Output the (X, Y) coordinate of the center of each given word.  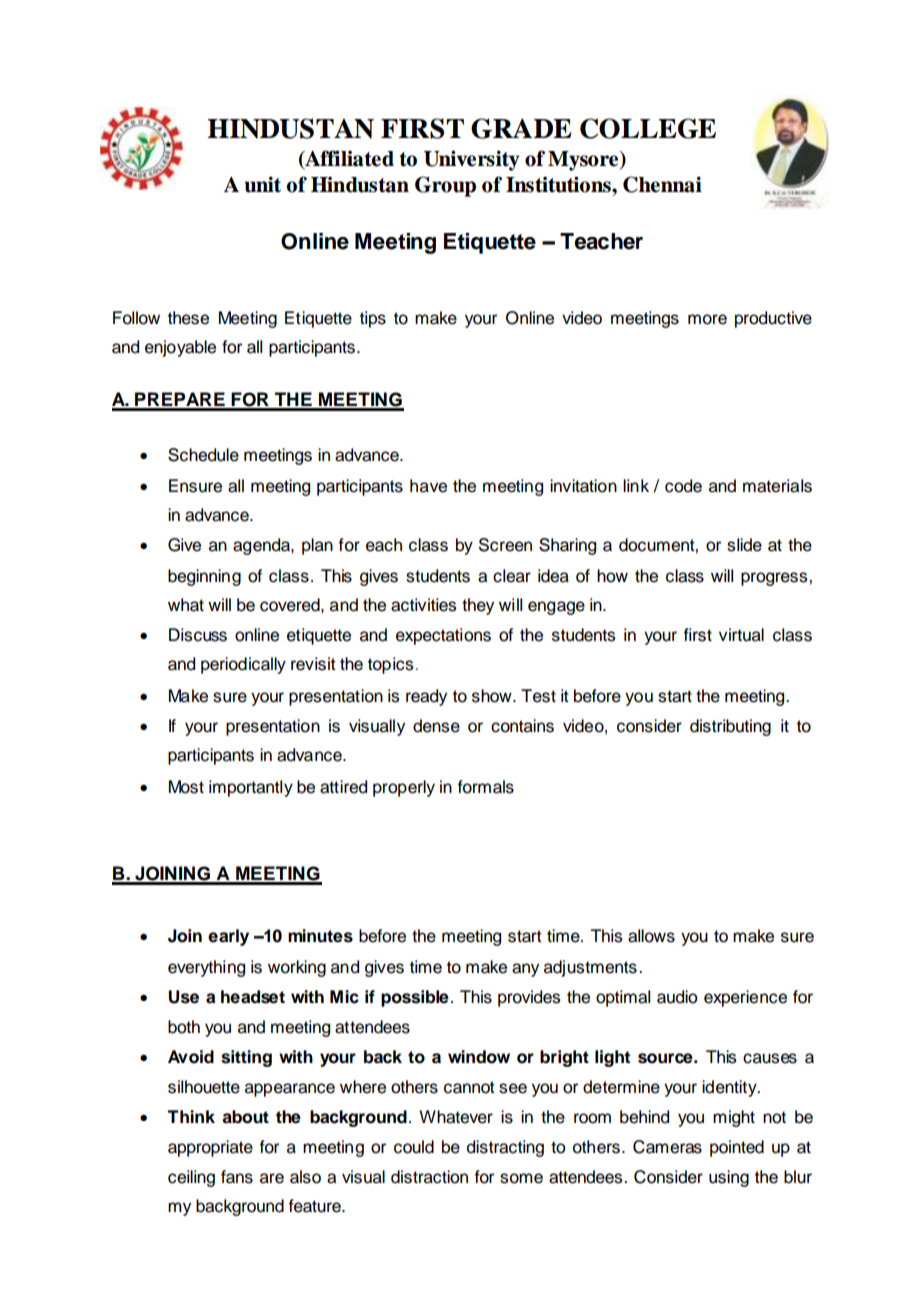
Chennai (662, 184)
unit (262, 184)
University (472, 160)
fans (237, 1177)
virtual (741, 635)
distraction (429, 1177)
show (493, 696)
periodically (243, 665)
